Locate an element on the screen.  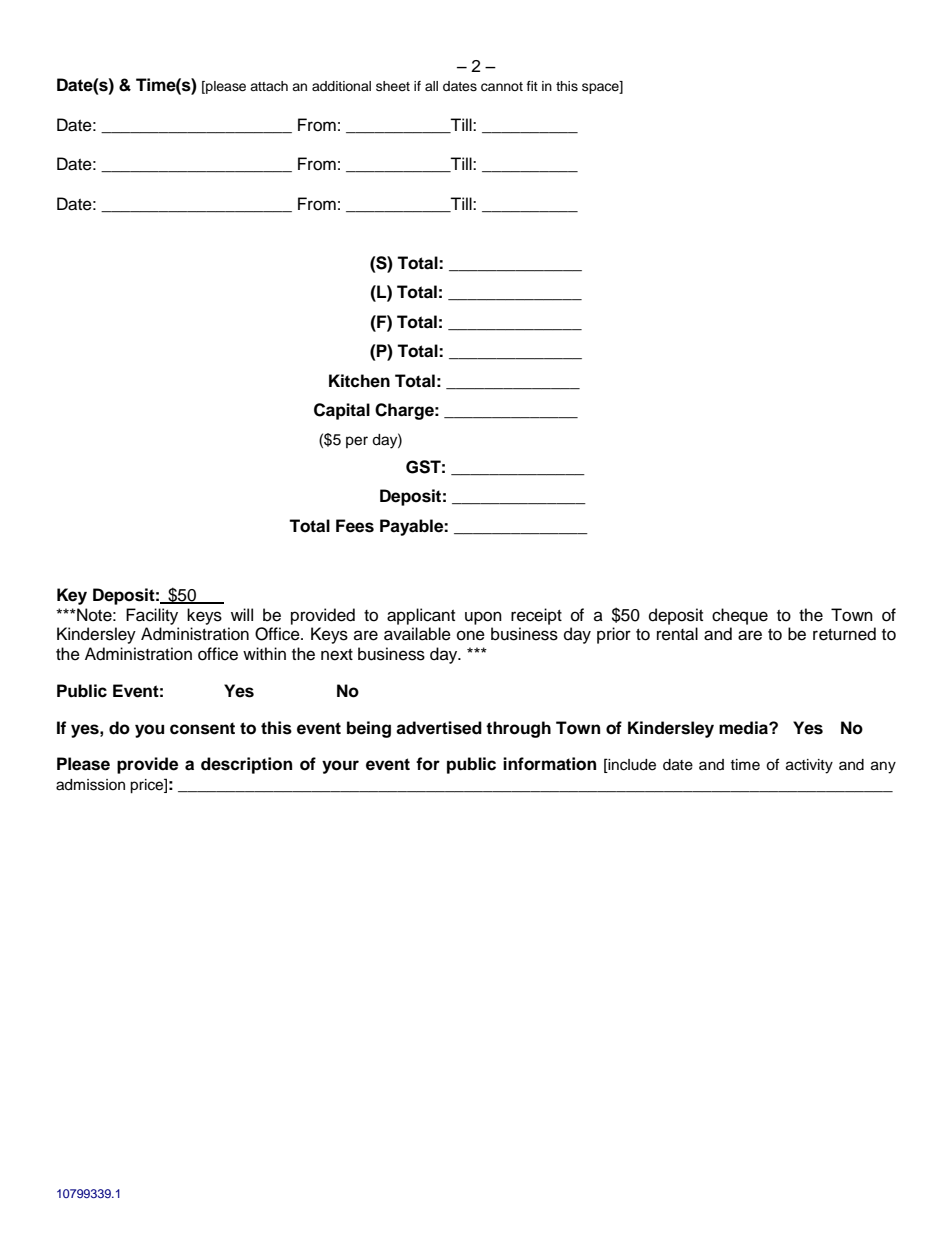
upon is located at coordinates (483, 618).
